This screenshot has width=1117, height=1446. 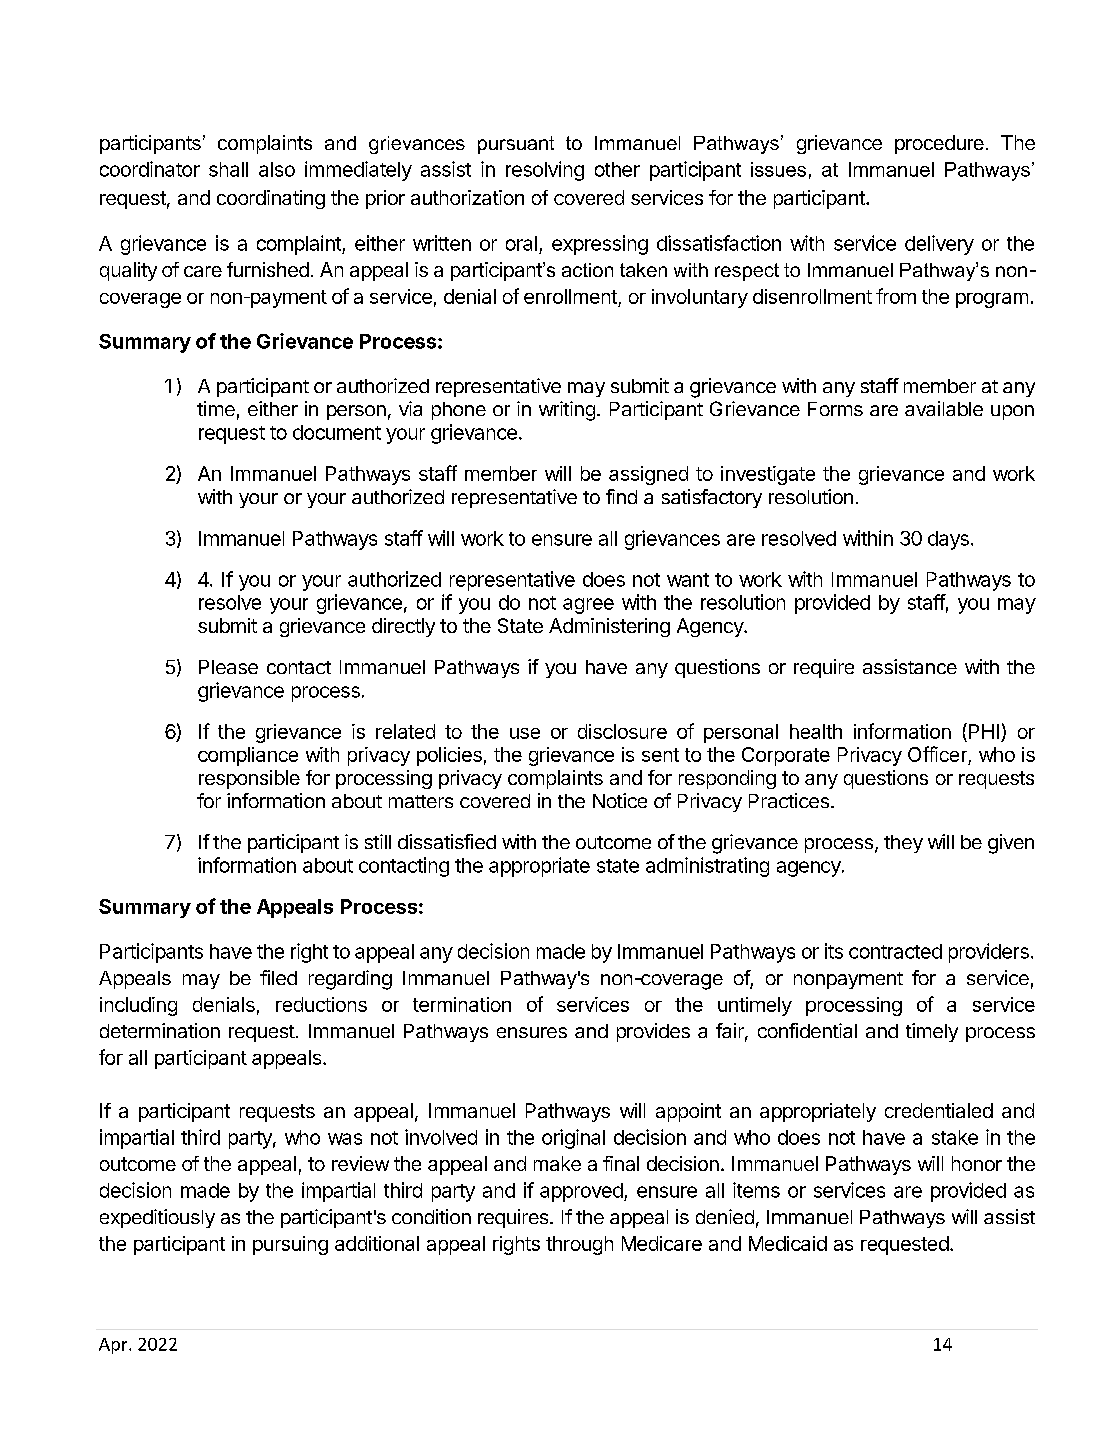 I want to click on provides, so click(x=653, y=1032).
